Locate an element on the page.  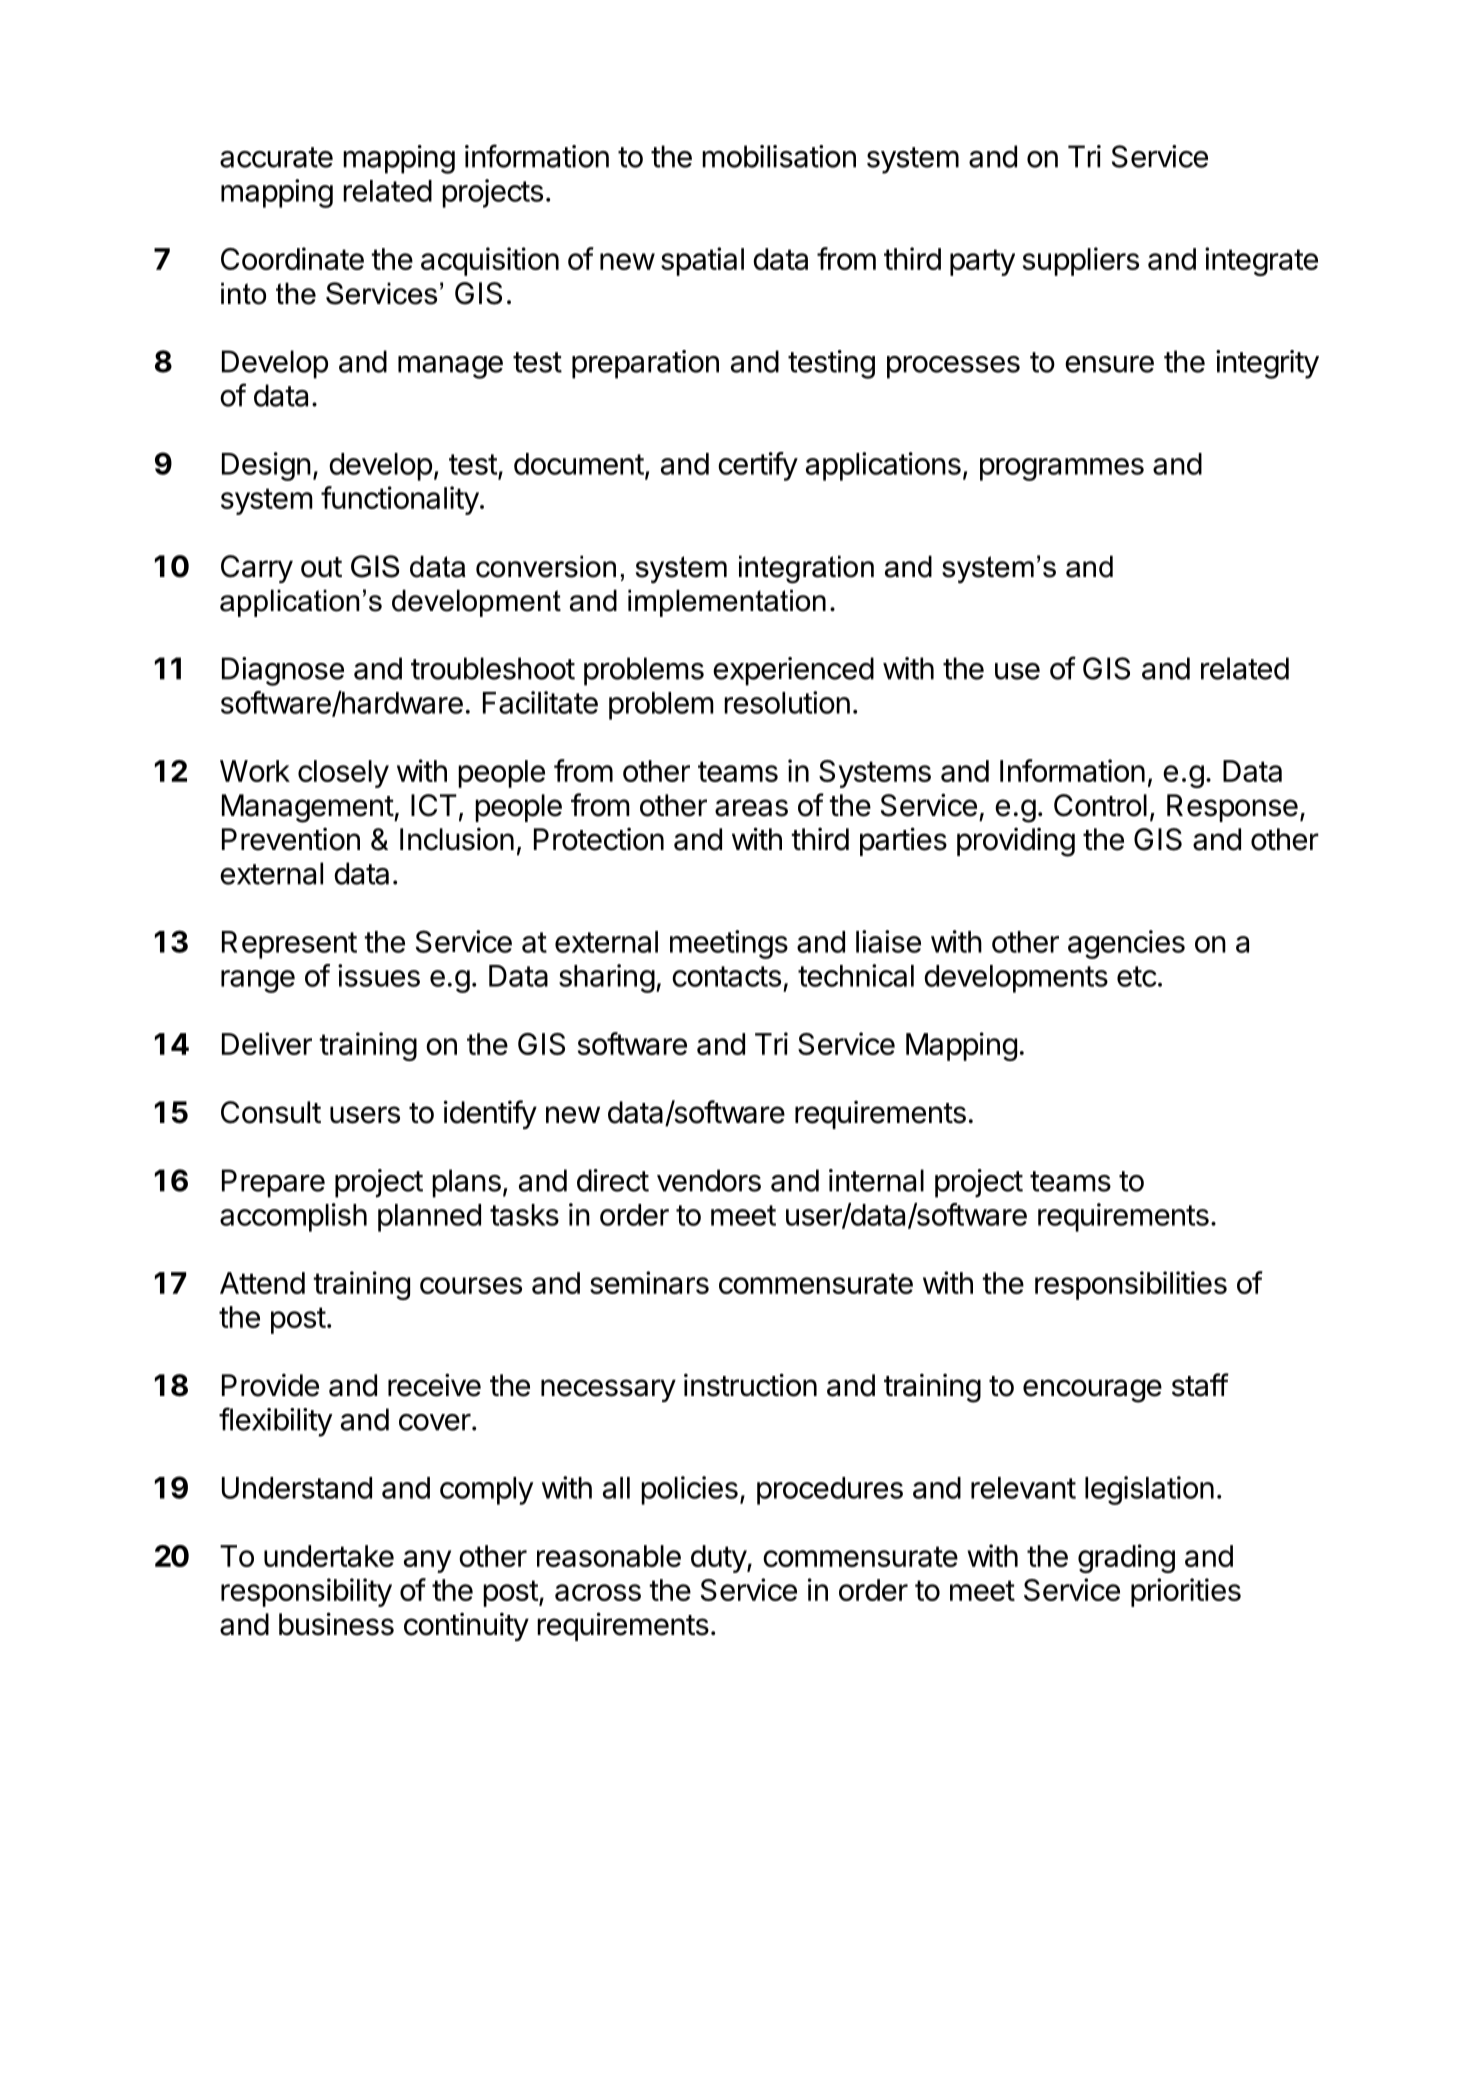
vendors is located at coordinates (709, 1180).
